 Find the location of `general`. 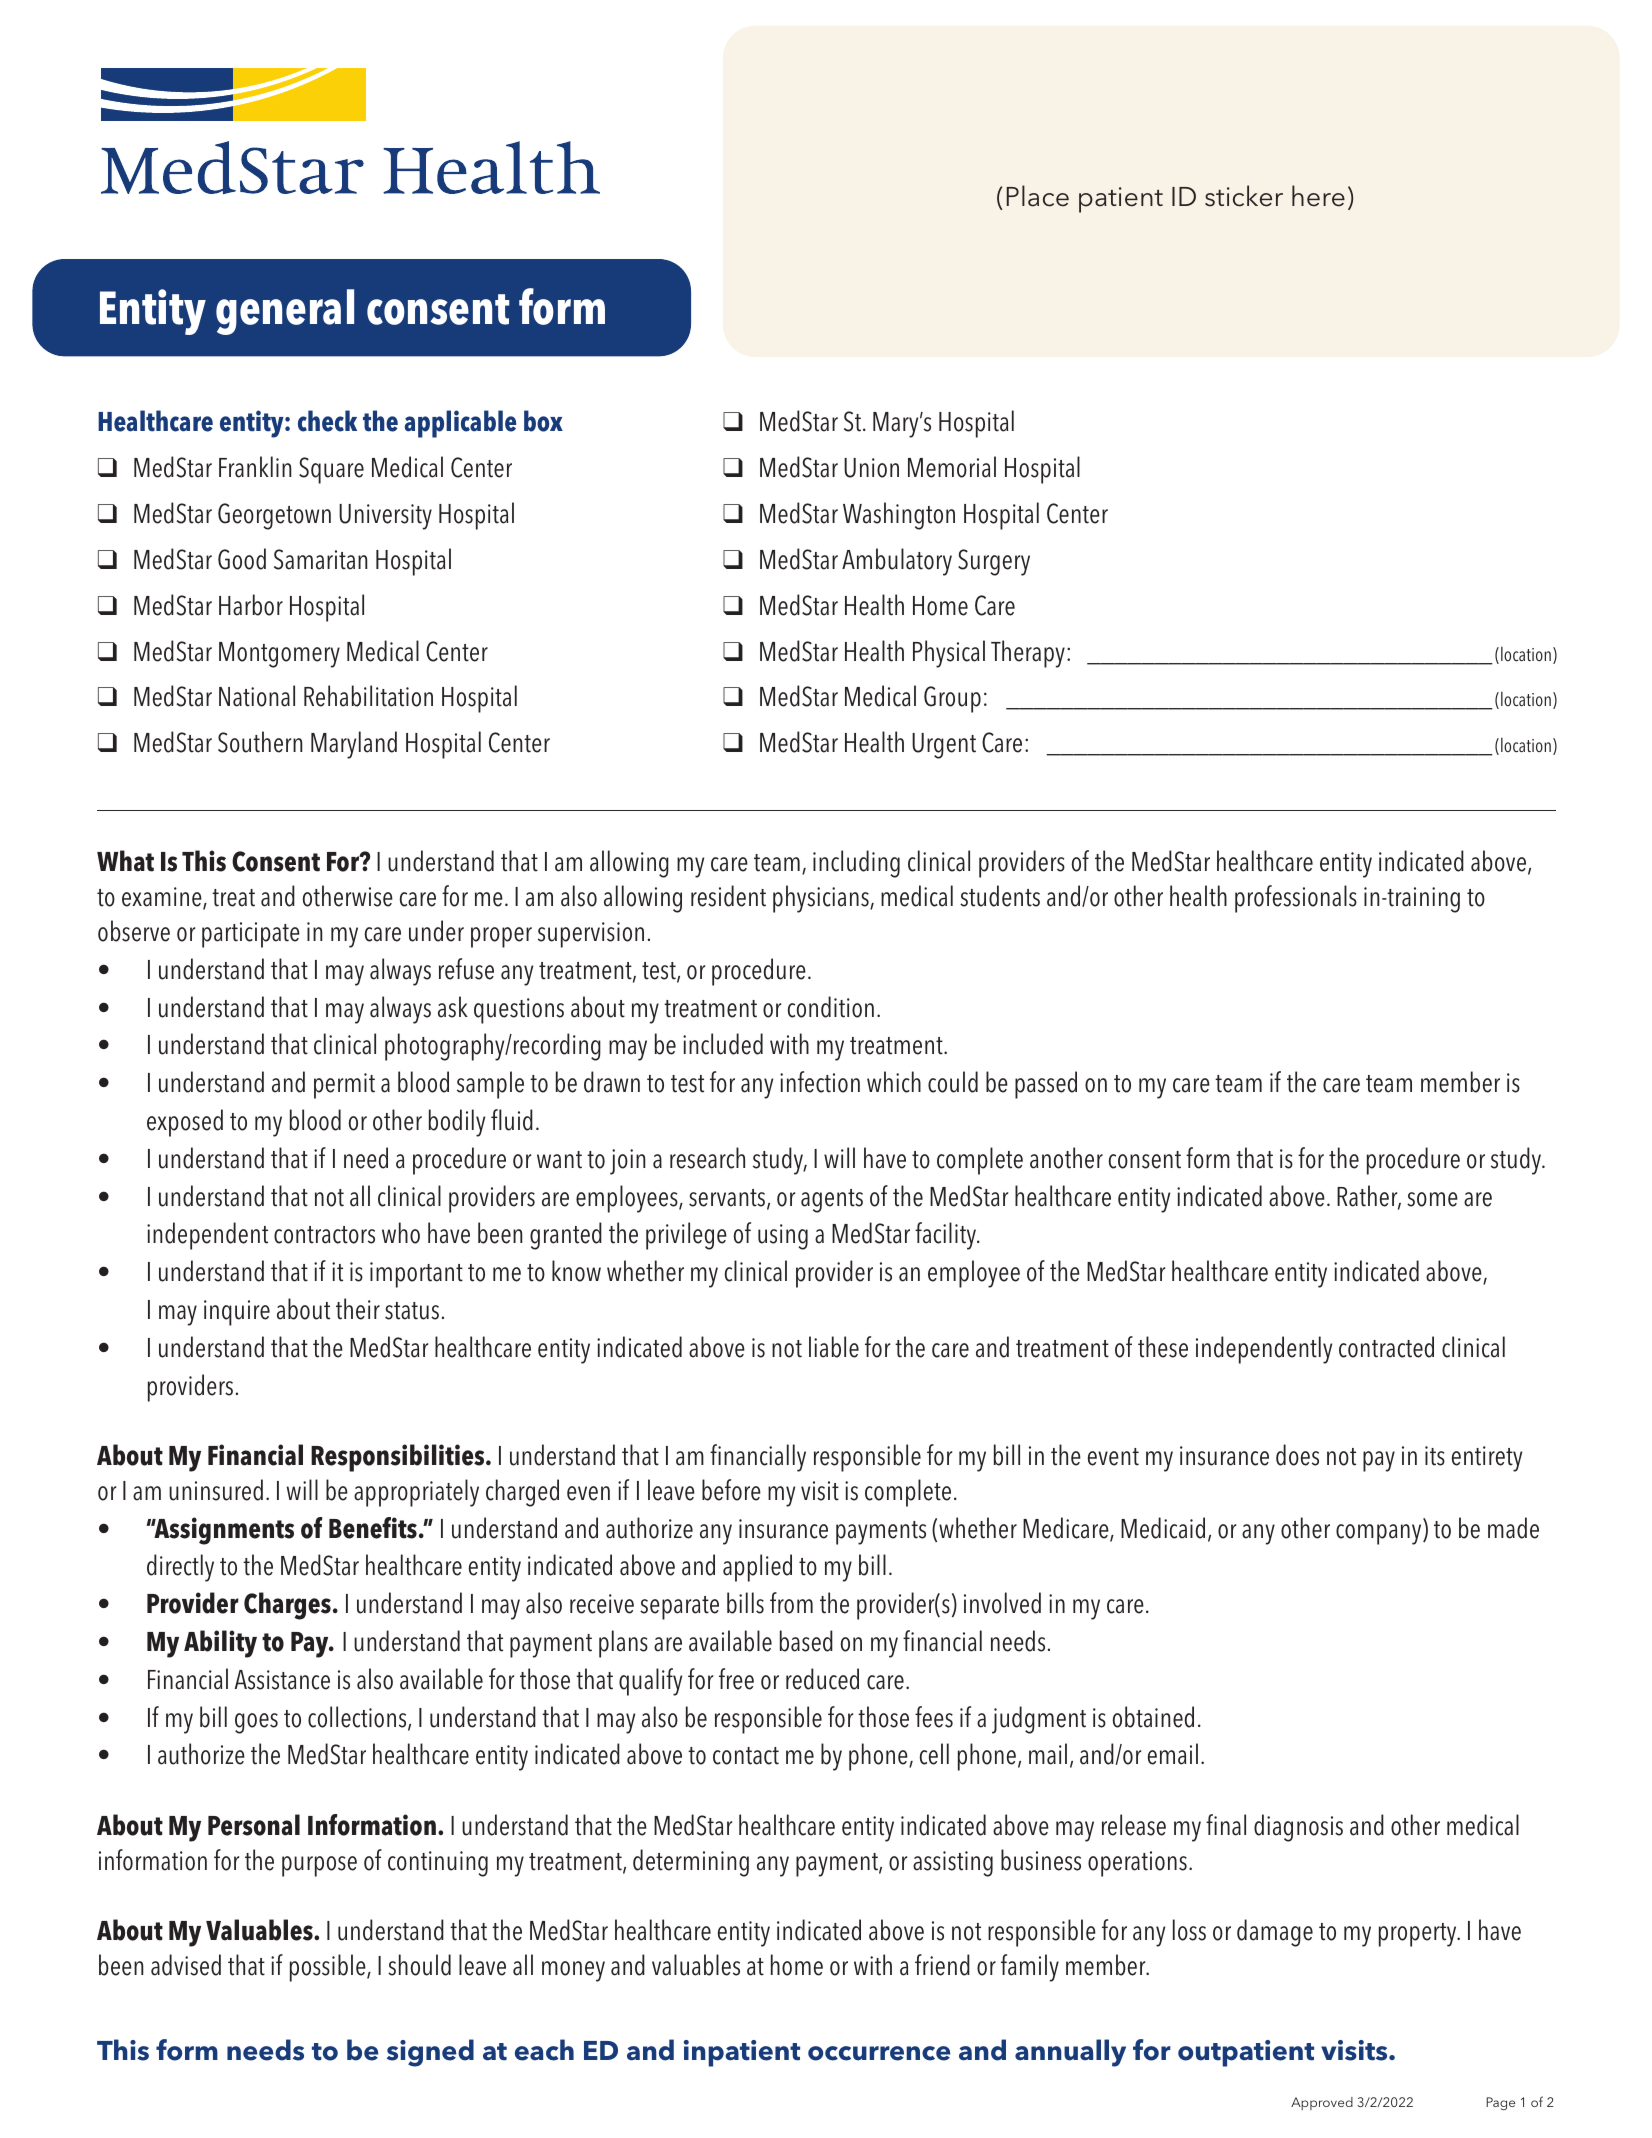

general is located at coordinates (285, 312).
